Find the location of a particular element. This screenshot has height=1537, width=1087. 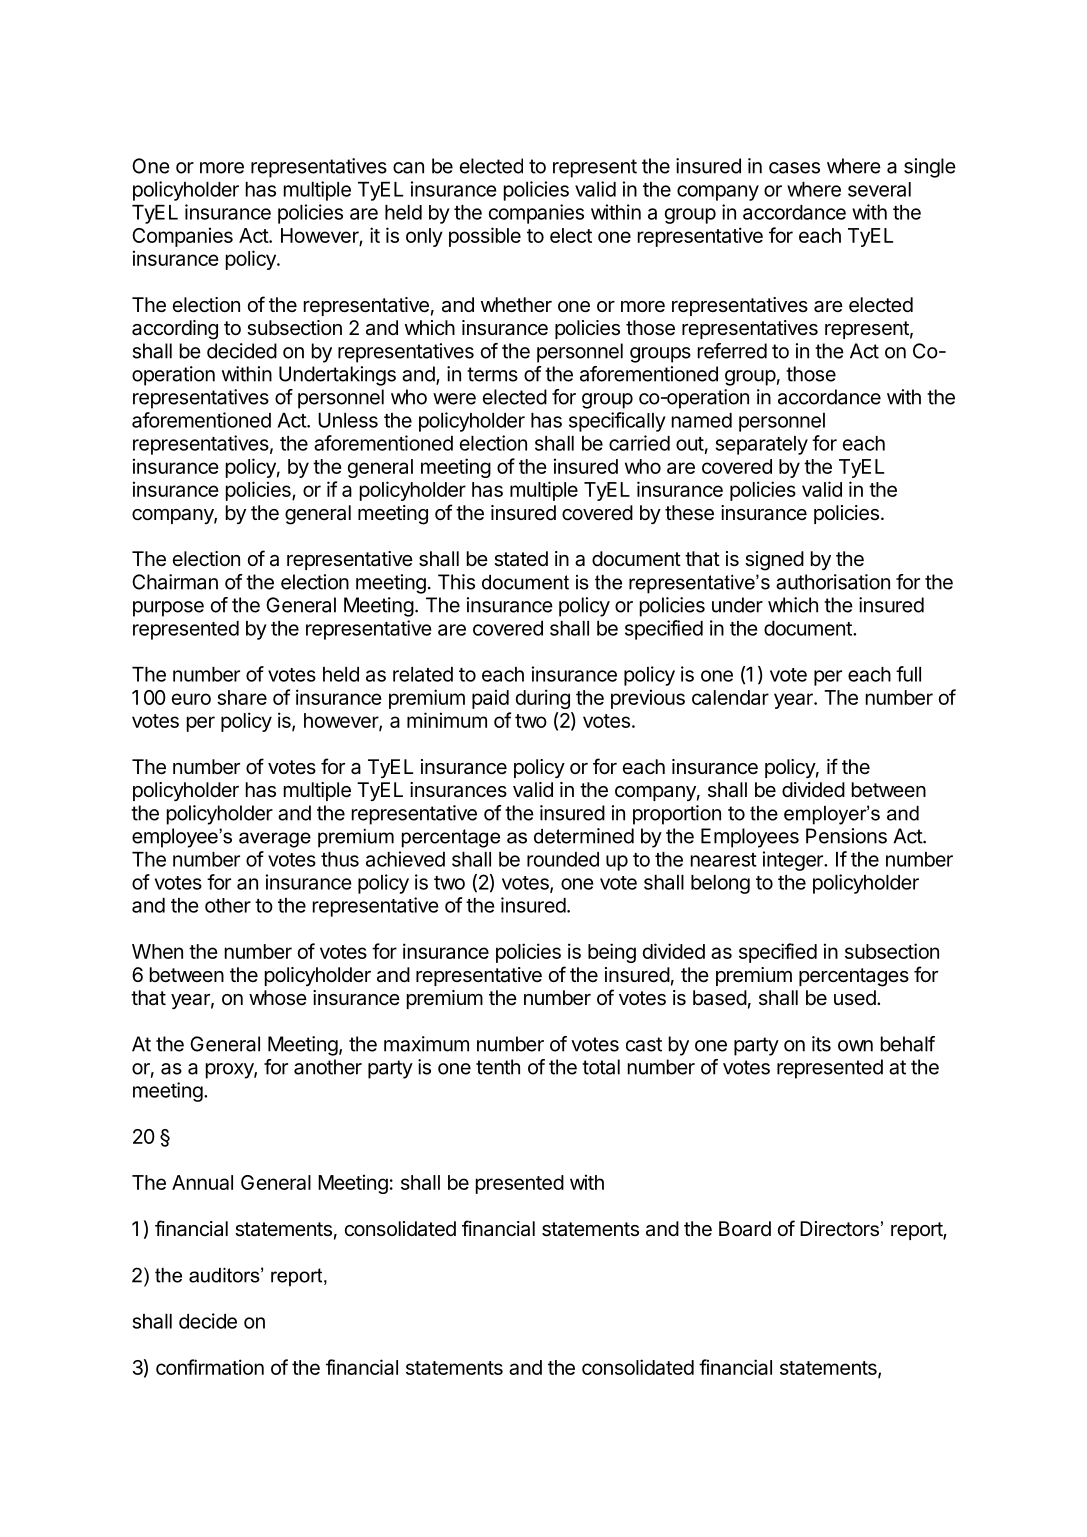

can is located at coordinates (408, 168).
